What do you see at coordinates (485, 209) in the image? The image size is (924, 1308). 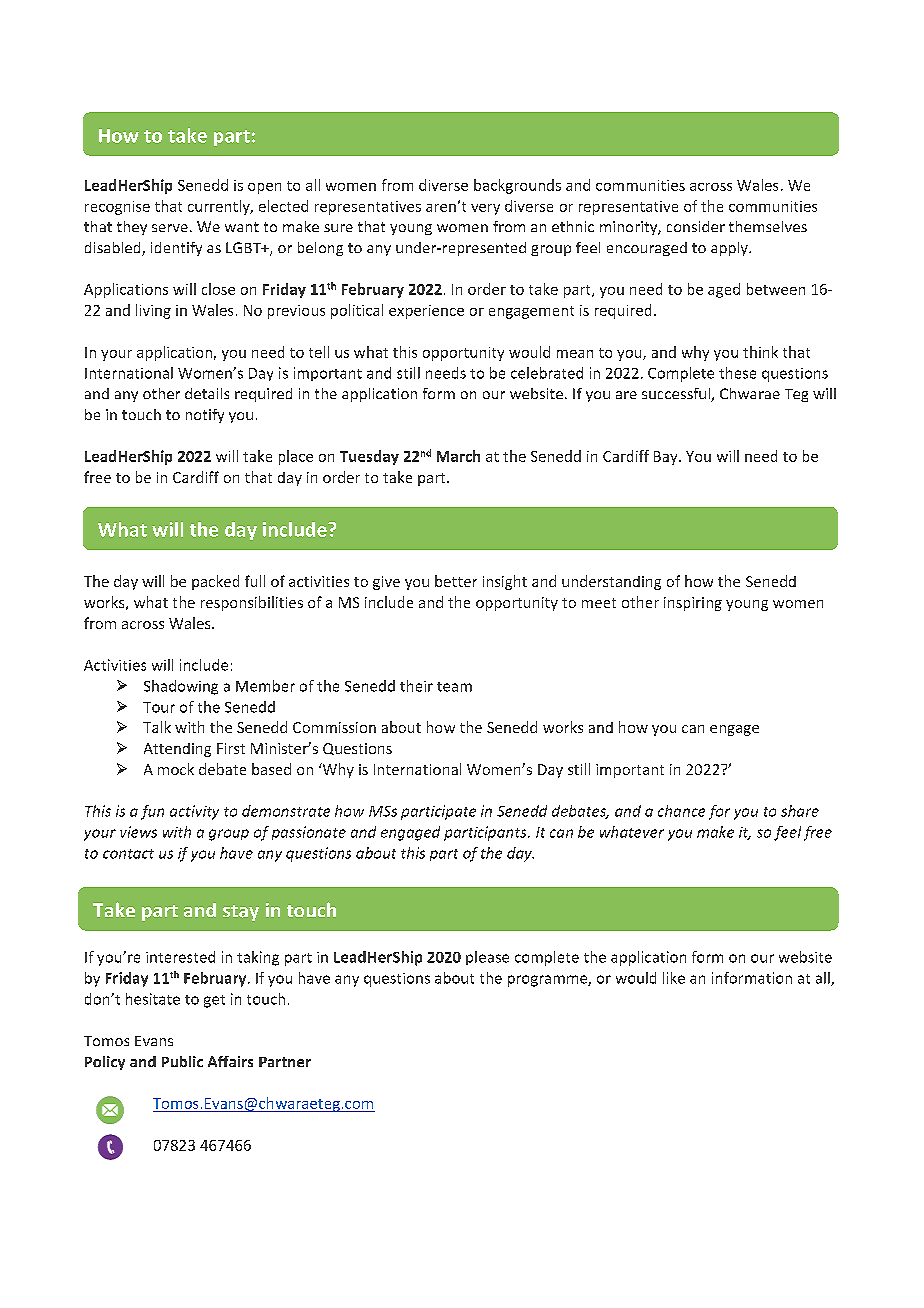 I see `very` at bounding box center [485, 209].
